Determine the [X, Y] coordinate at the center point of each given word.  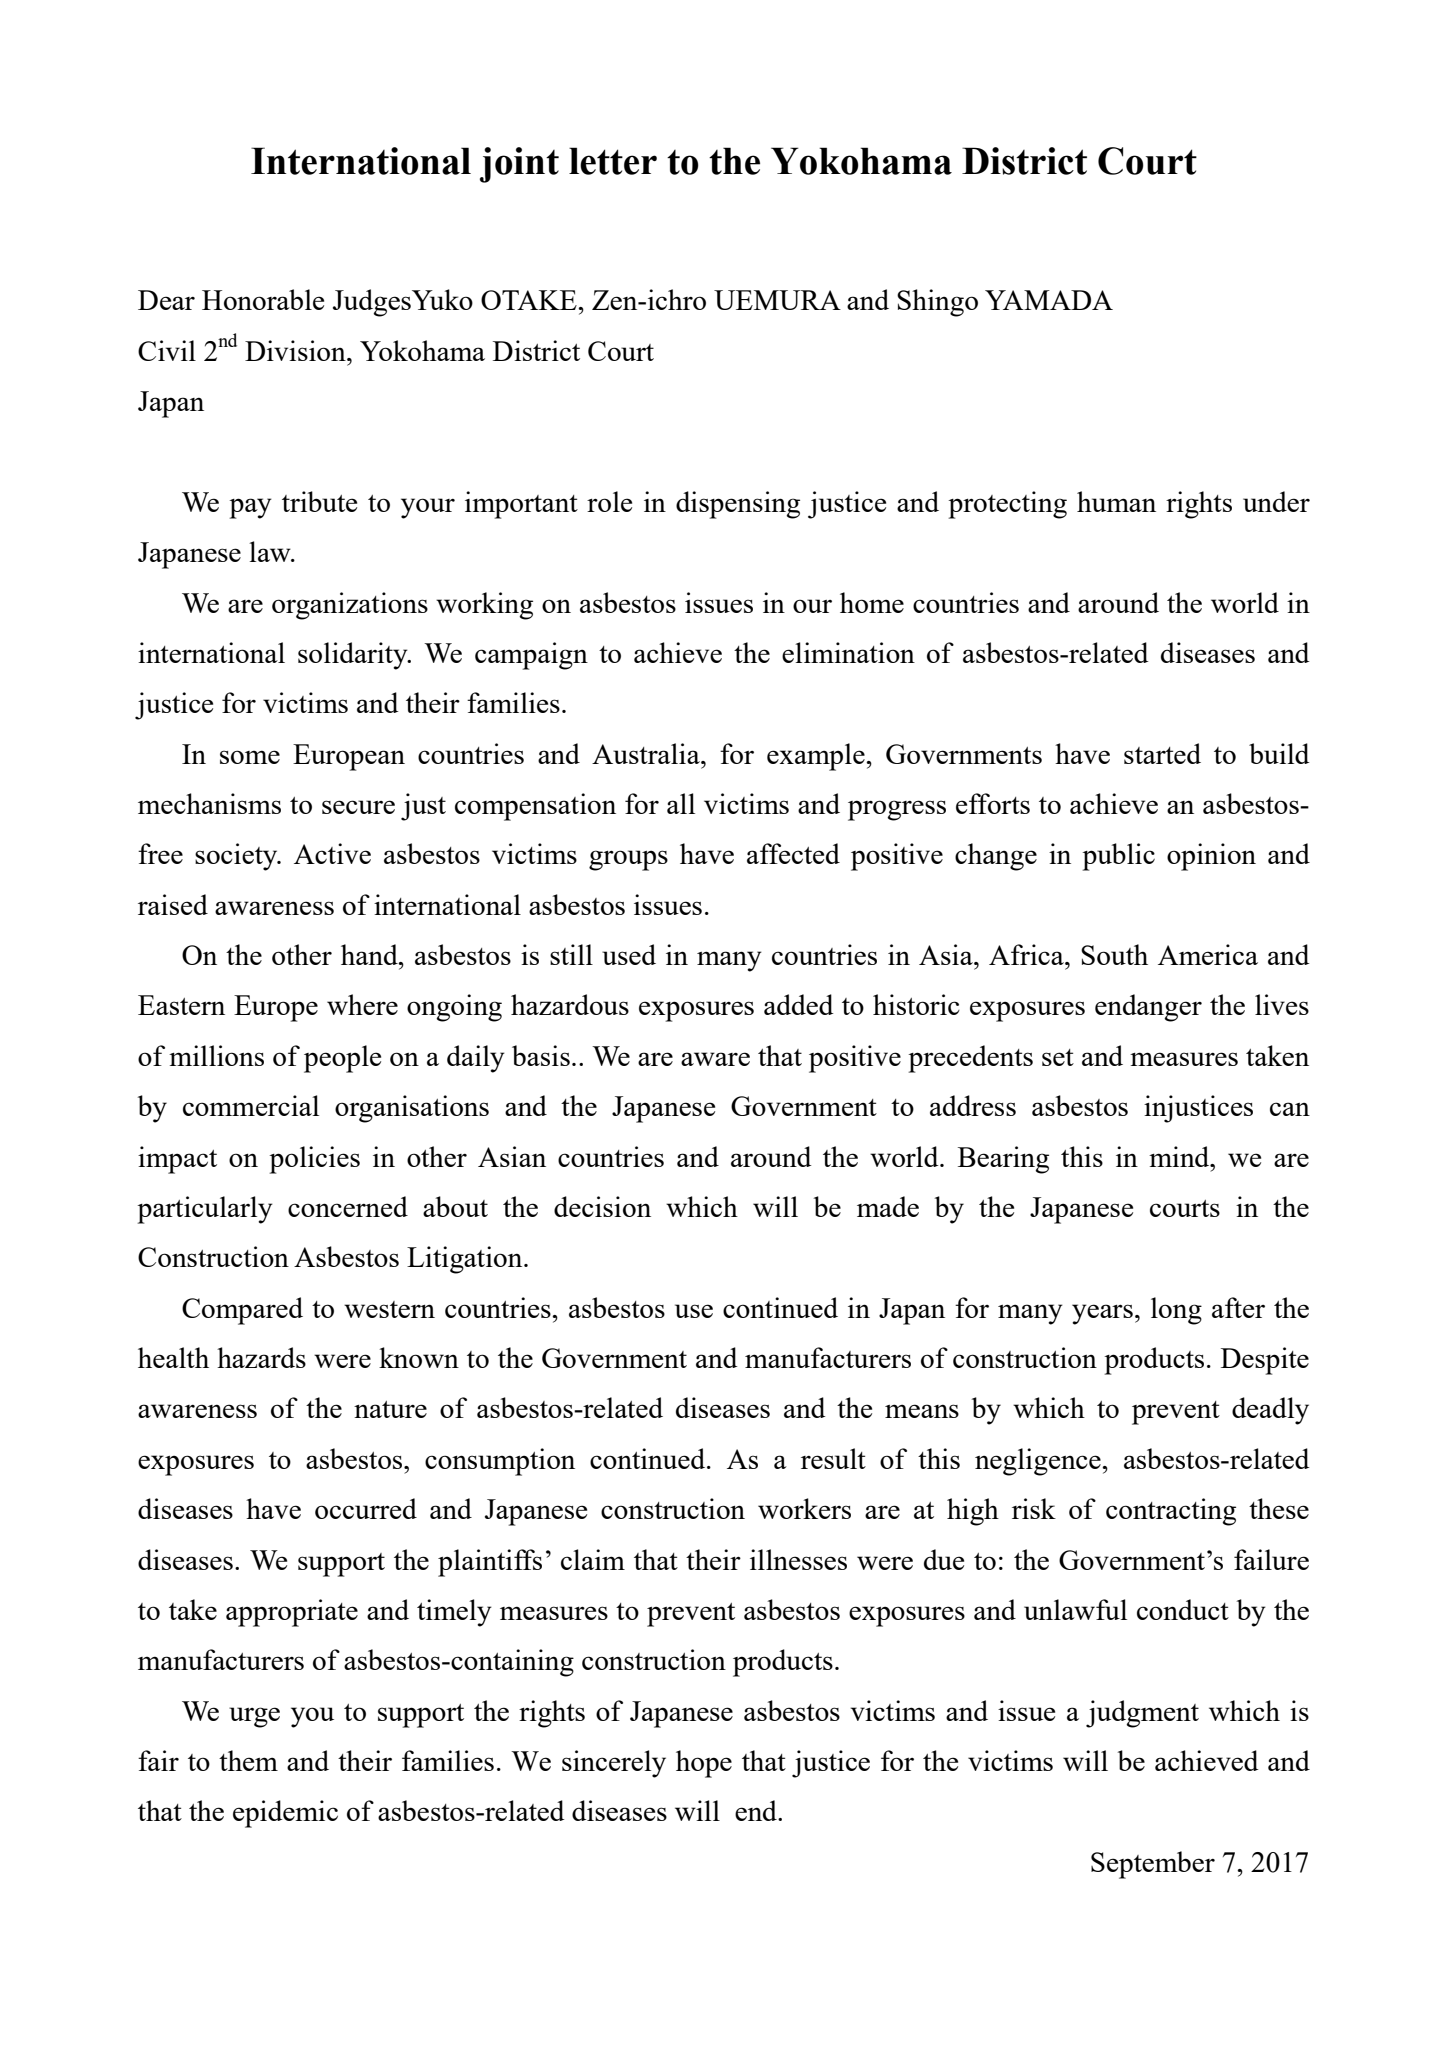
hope [704, 1764]
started [1162, 753]
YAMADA [1049, 300]
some [250, 757]
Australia [647, 753]
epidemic [285, 1814]
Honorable [263, 299]
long [1176, 1311]
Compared [242, 1311]
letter [613, 161]
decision [602, 1206]
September [1153, 1865]
